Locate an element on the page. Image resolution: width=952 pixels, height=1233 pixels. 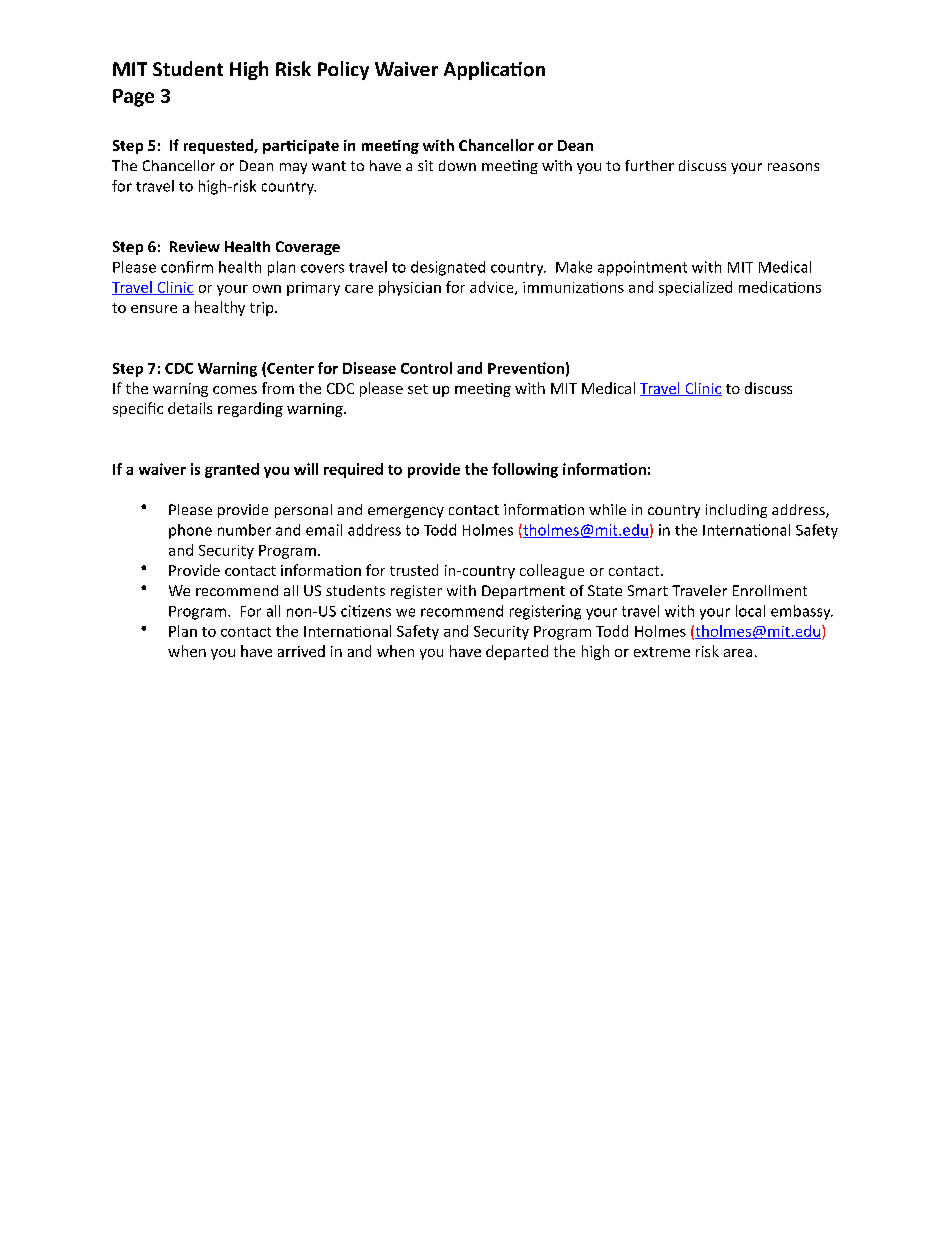
specialized is located at coordinates (695, 288).
